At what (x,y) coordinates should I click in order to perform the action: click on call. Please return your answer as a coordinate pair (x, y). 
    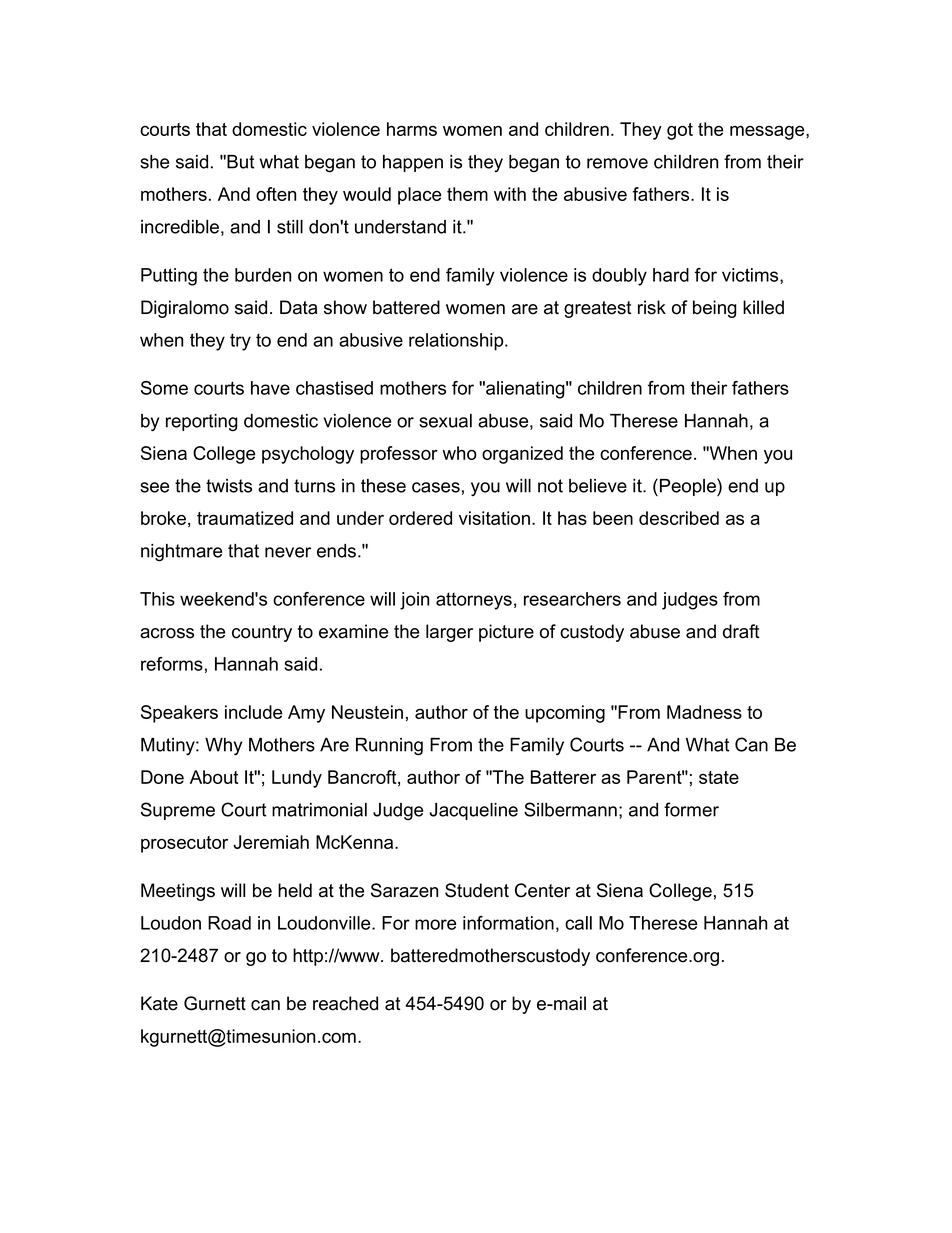
    Looking at the image, I should click on (578, 923).
